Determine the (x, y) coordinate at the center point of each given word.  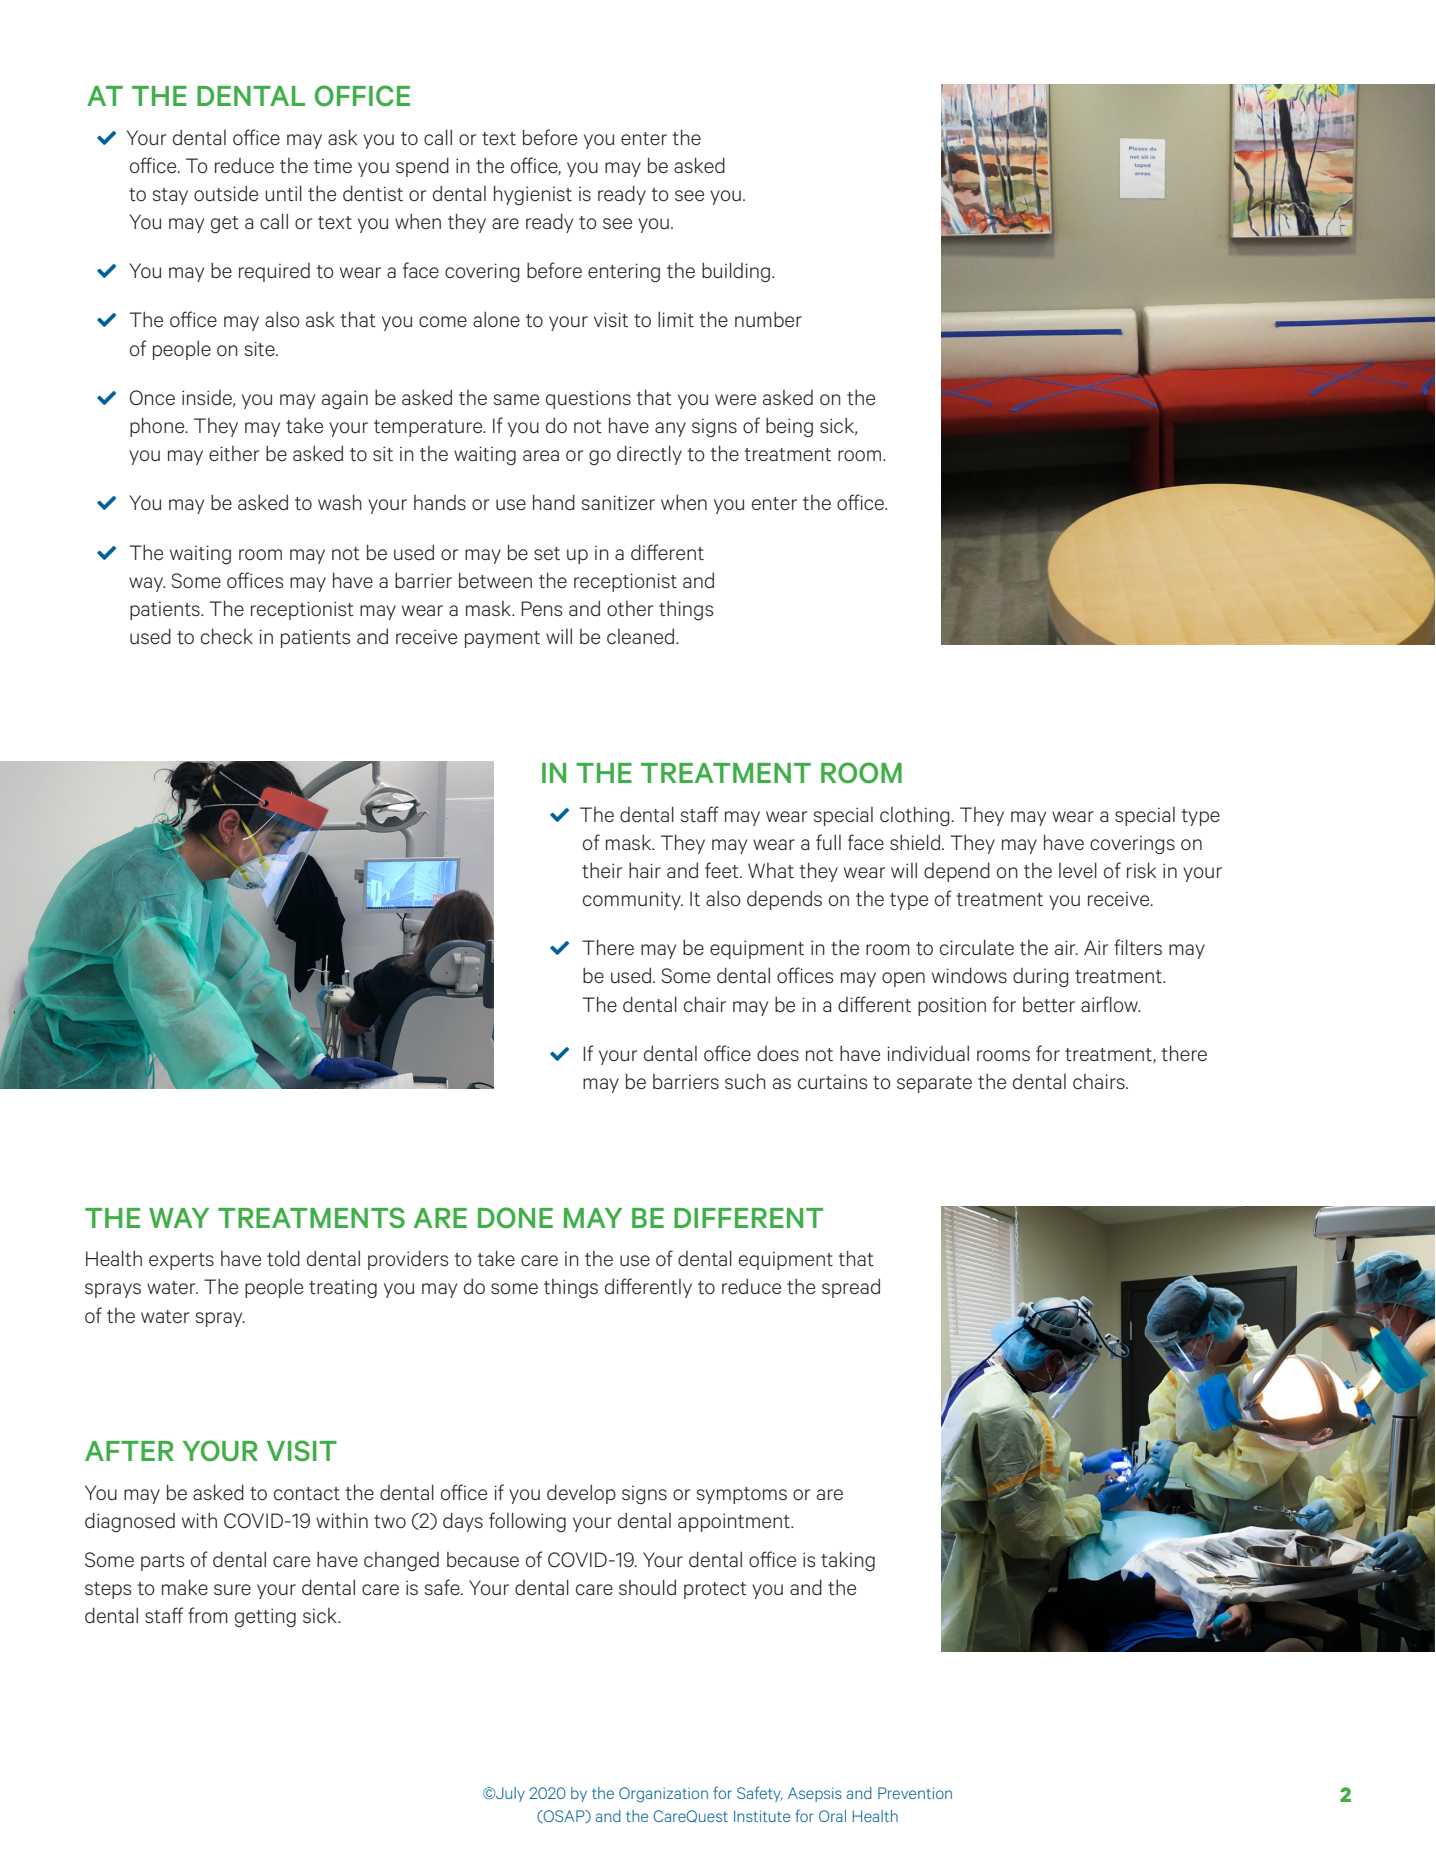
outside (226, 193)
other (630, 609)
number (768, 319)
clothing (916, 816)
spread (851, 1288)
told (283, 1258)
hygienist (533, 195)
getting (265, 1617)
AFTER (129, 1451)
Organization (663, 1795)
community (633, 900)
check (227, 636)
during (1041, 977)
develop (581, 1494)
